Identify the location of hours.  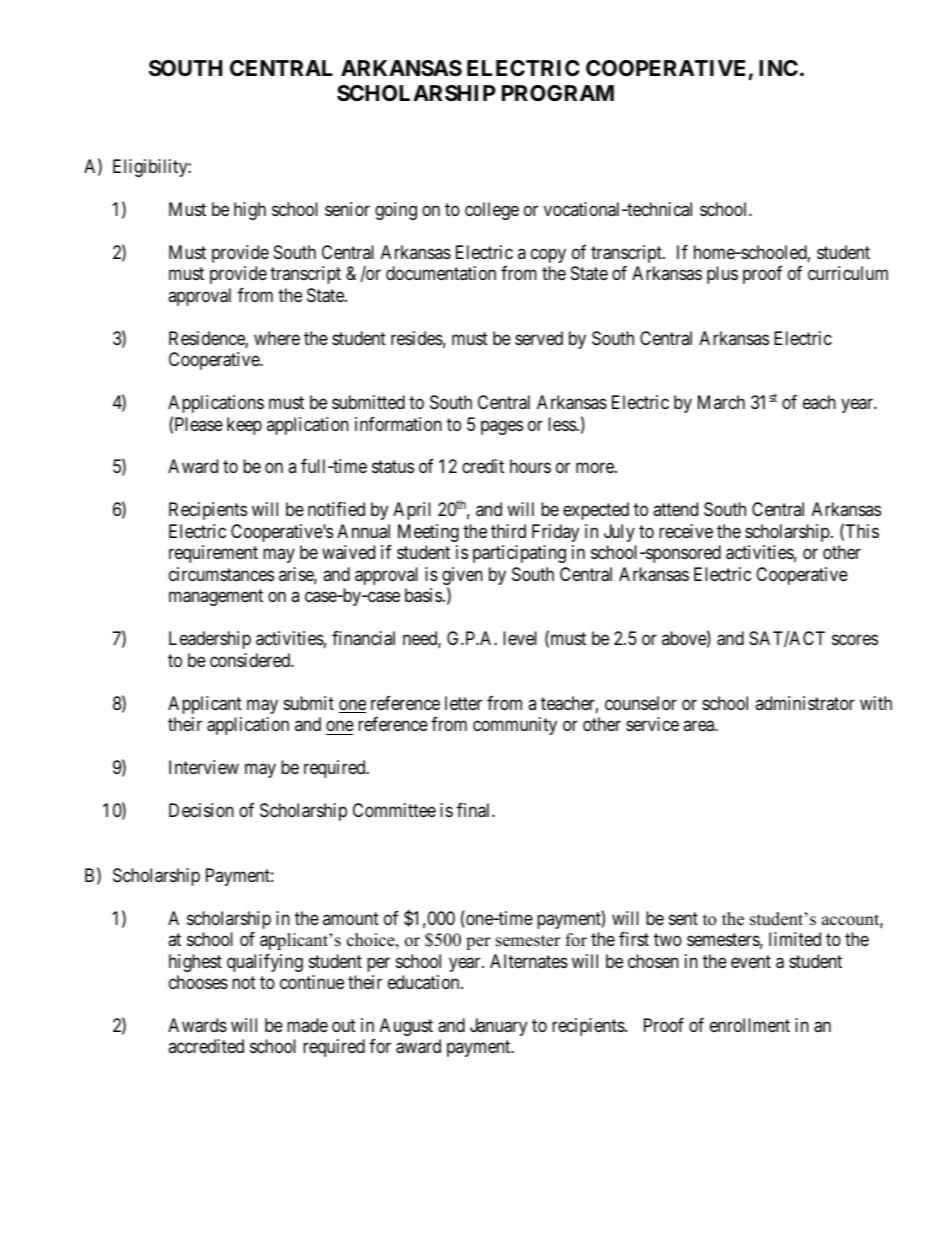
(530, 466).
